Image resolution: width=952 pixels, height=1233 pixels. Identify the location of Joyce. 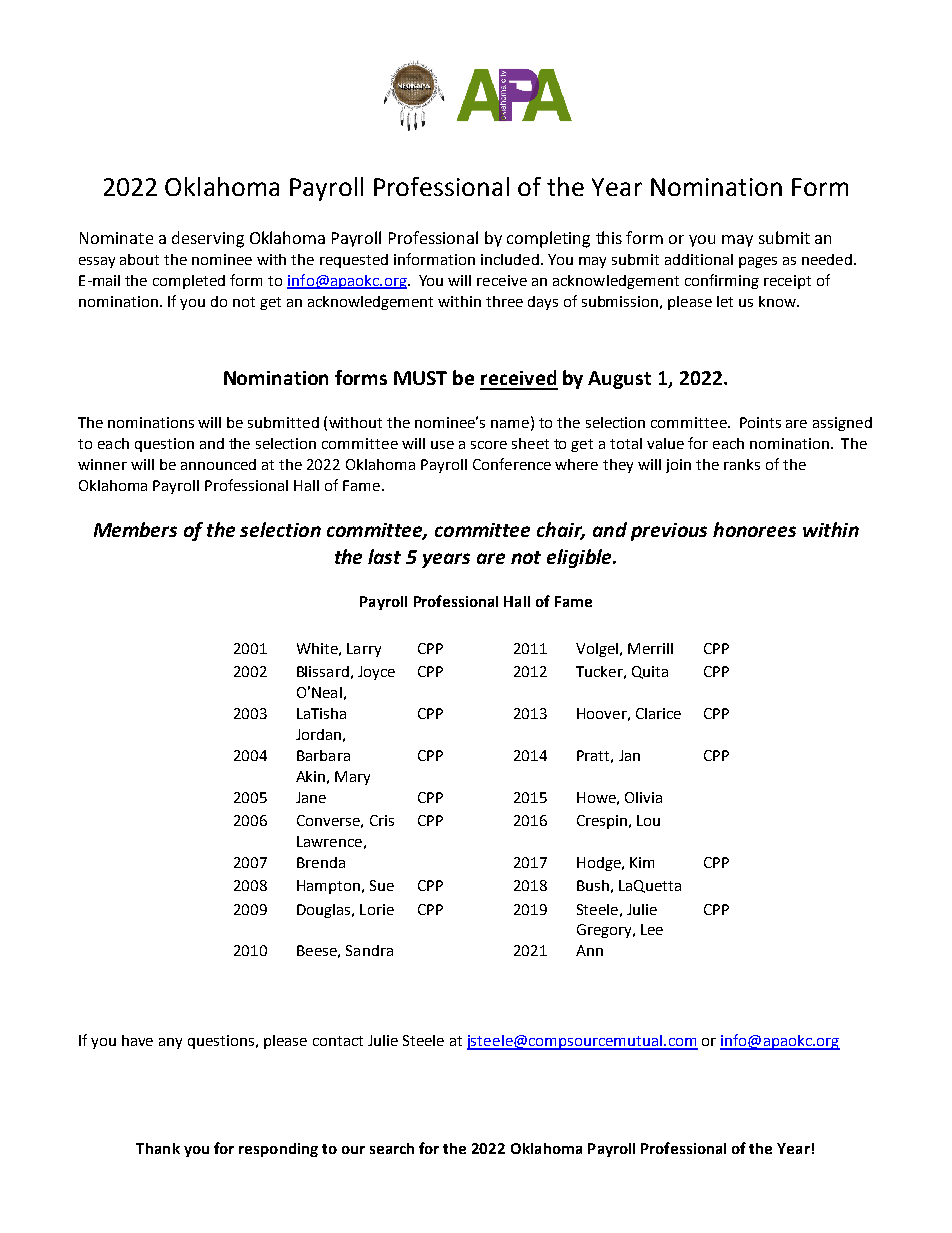
(376, 673).
